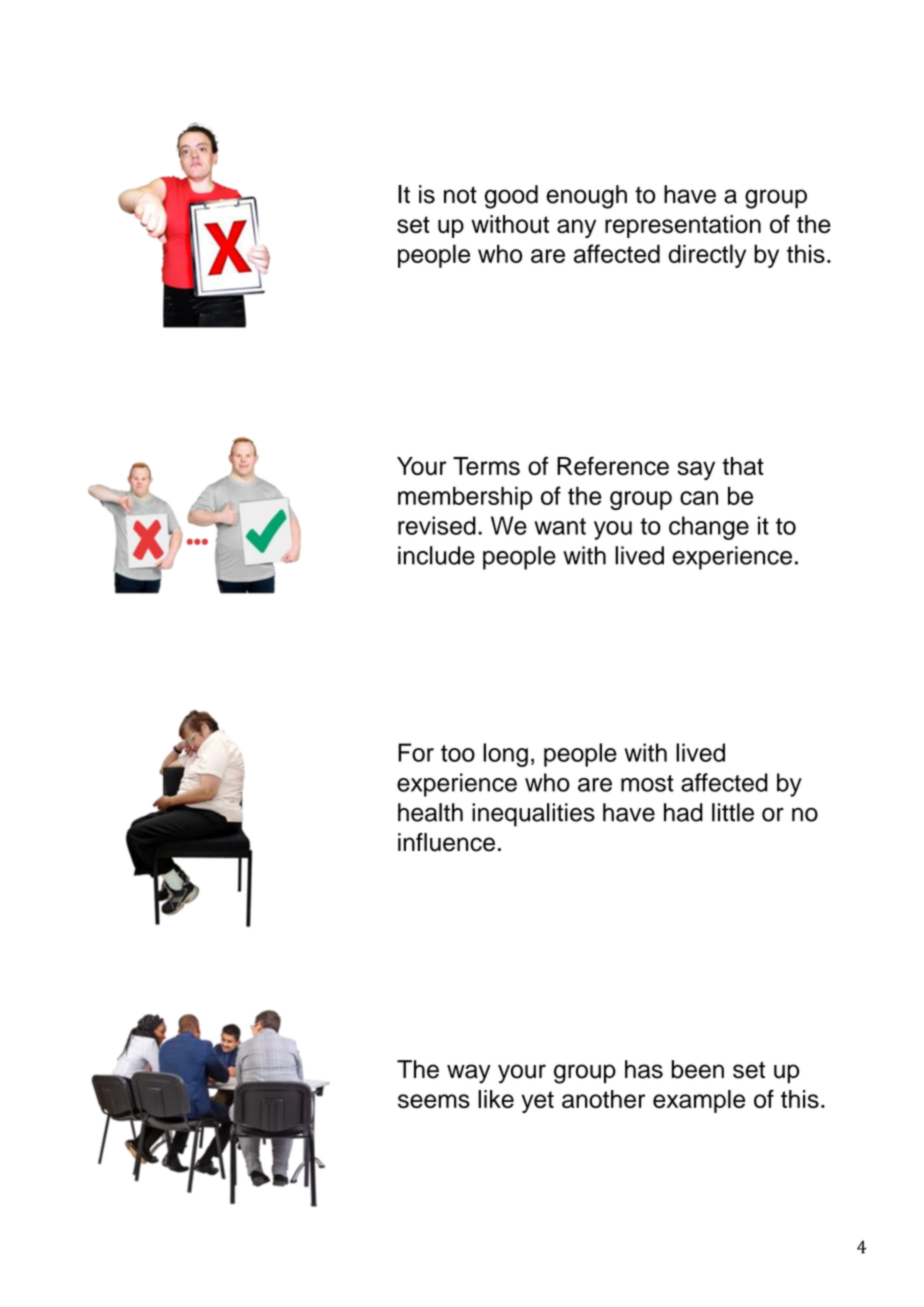 This image has height=1307, width=924. I want to click on want, so click(560, 526).
